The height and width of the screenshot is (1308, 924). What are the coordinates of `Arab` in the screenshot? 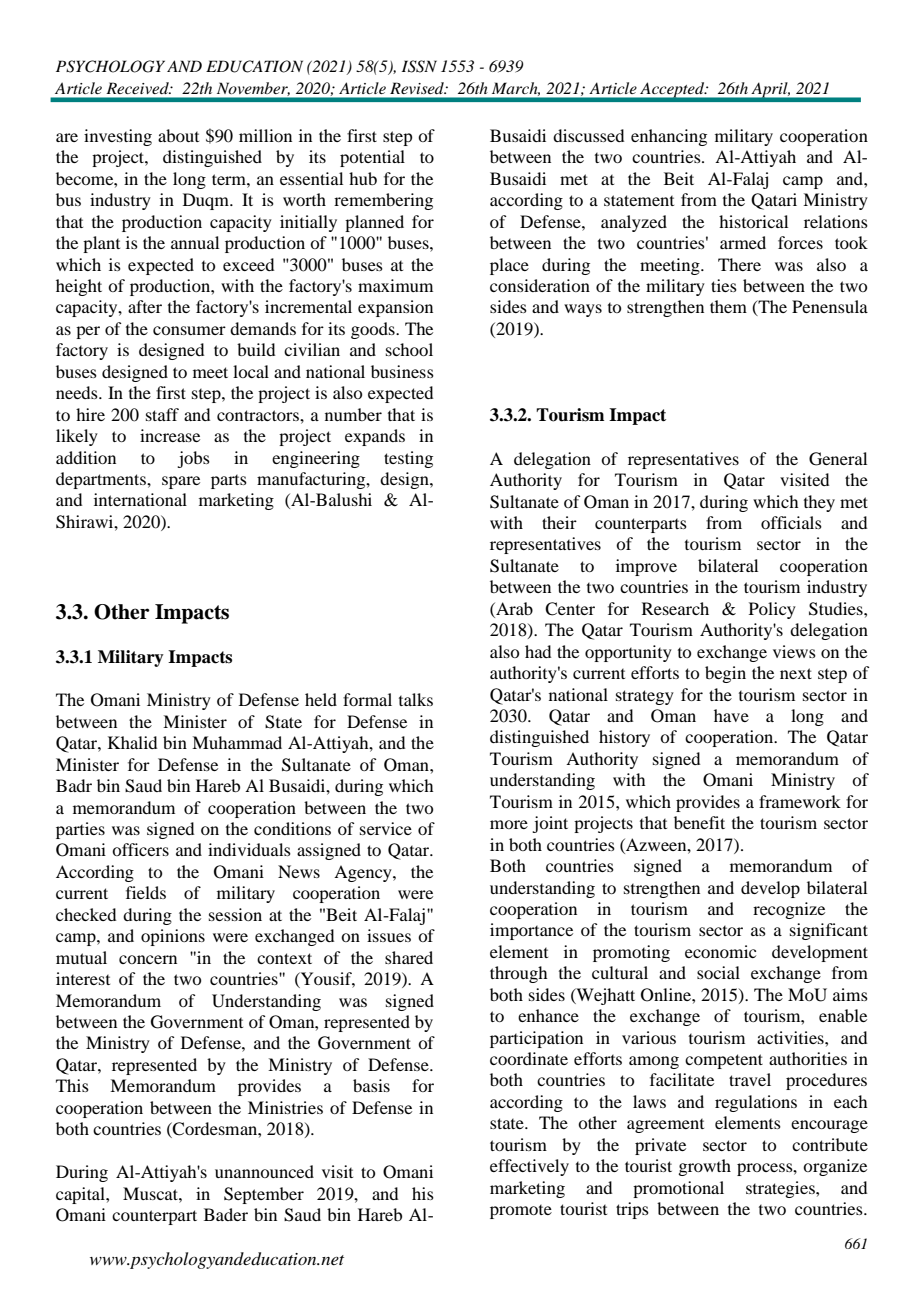 It's located at (513, 608).
